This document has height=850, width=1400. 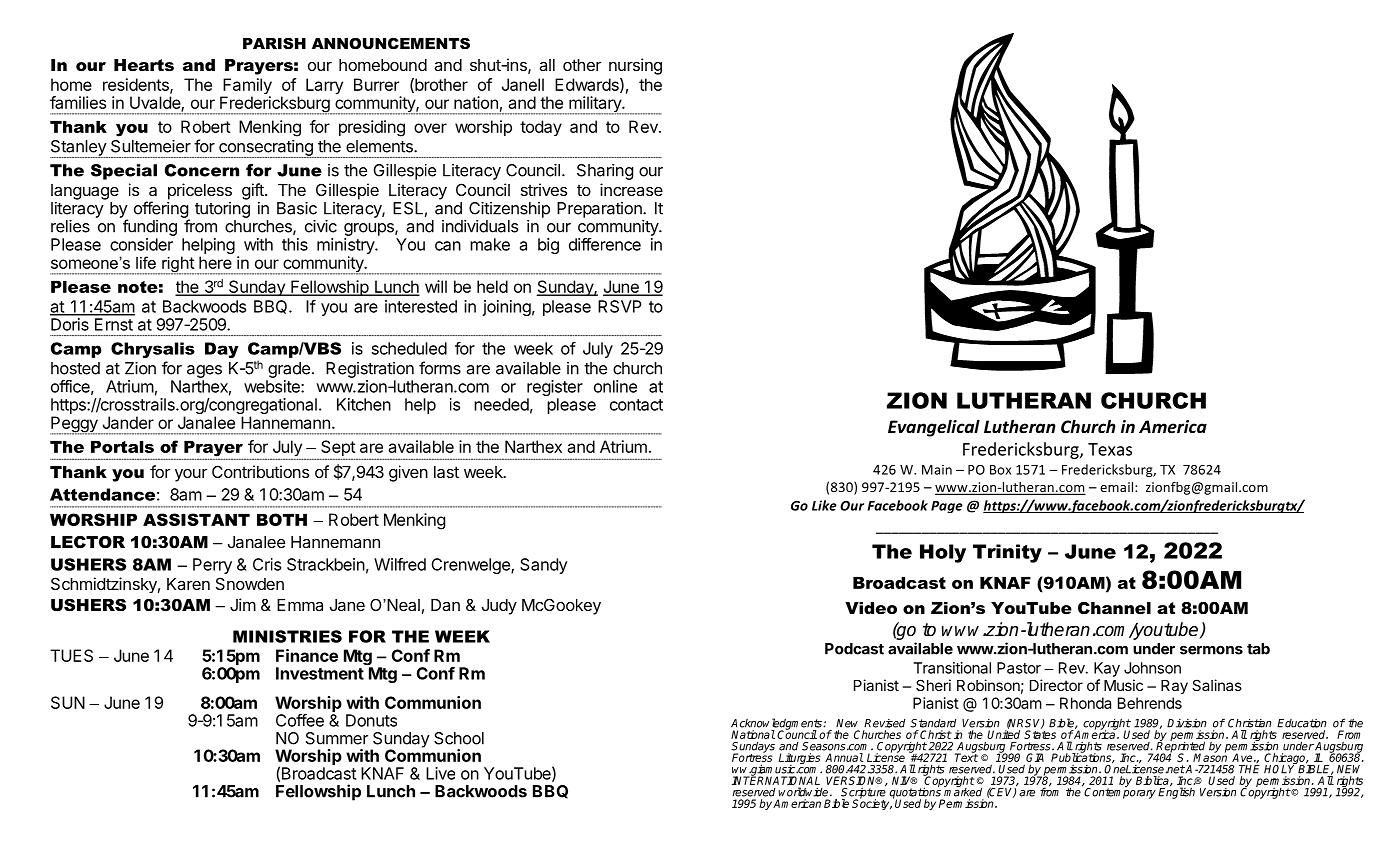 What do you see at coordinates (872, 803) in the document?
I see `Society` at bounding box center [872, 803].
